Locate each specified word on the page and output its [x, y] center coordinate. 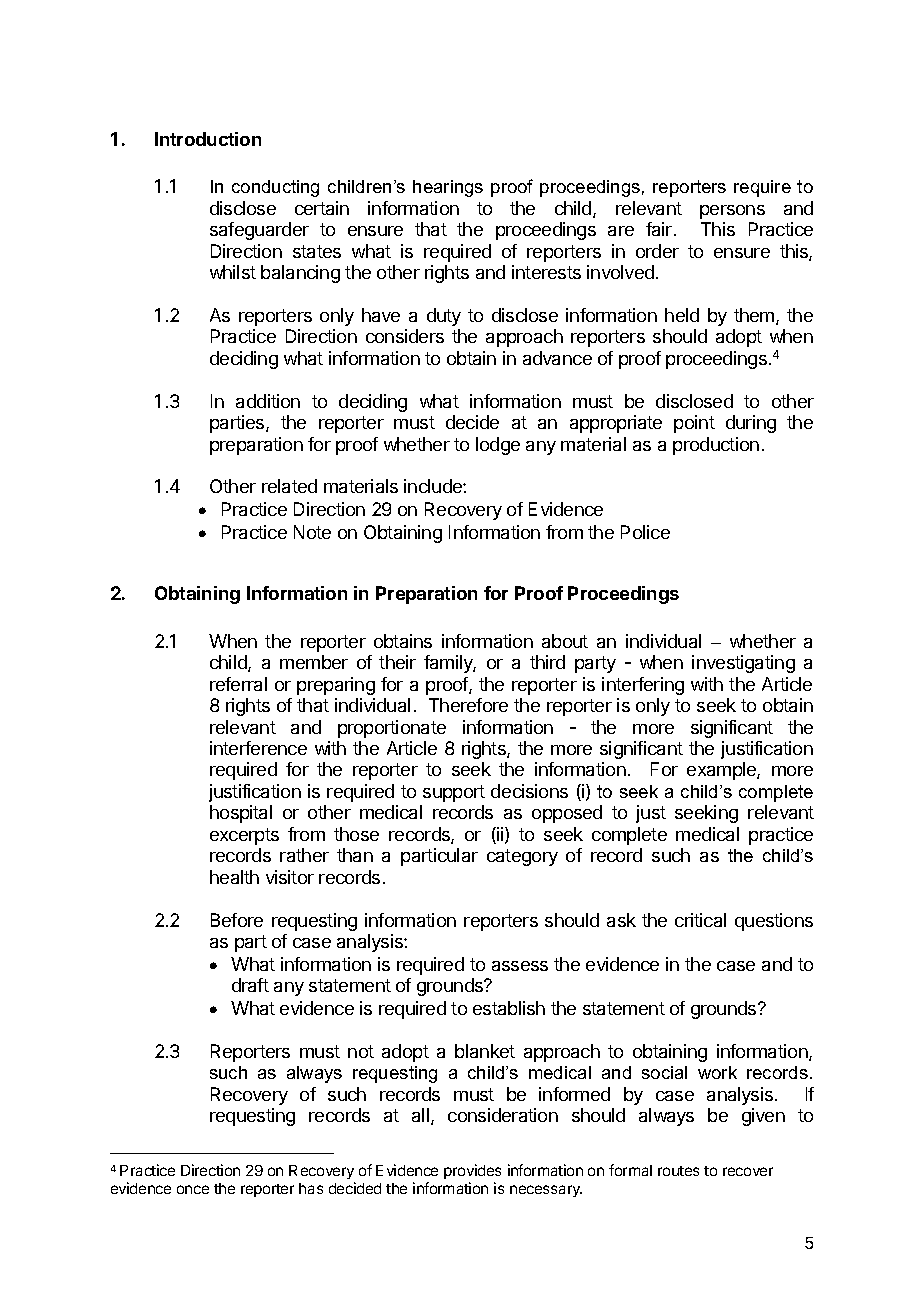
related [289, 486]
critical [700, 920]
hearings [448, 188]
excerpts [244, 836]
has [311, 1188]
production [716, 446]
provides [472, 1171]
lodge [498, 446]
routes [678, 1171]
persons [732, 212]
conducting [275, 188]
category [522, 857]
